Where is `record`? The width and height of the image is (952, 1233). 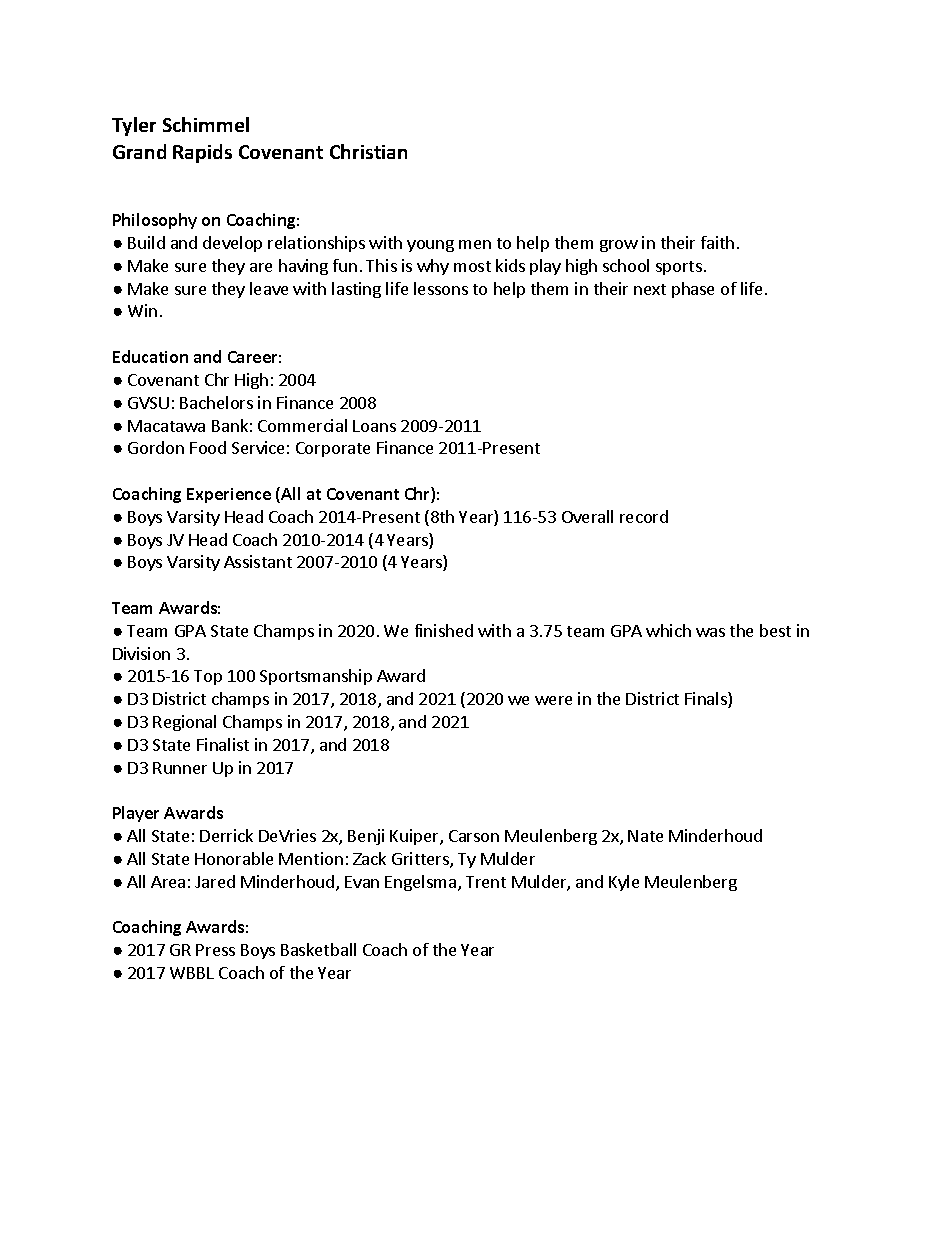
record is located at coordinates (644, 516).
